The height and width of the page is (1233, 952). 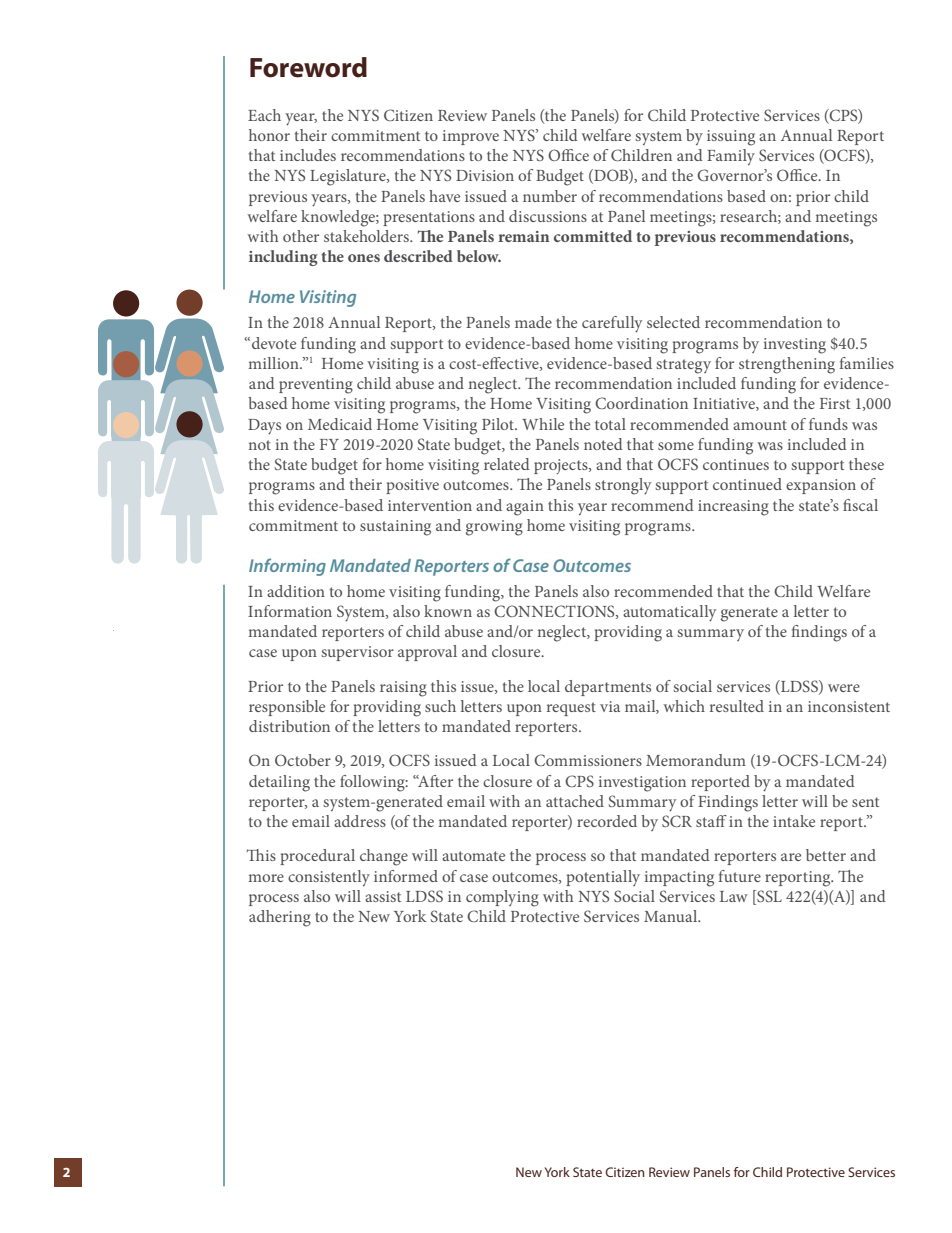 I want to click on potentially, so click(x=603, y=878).
